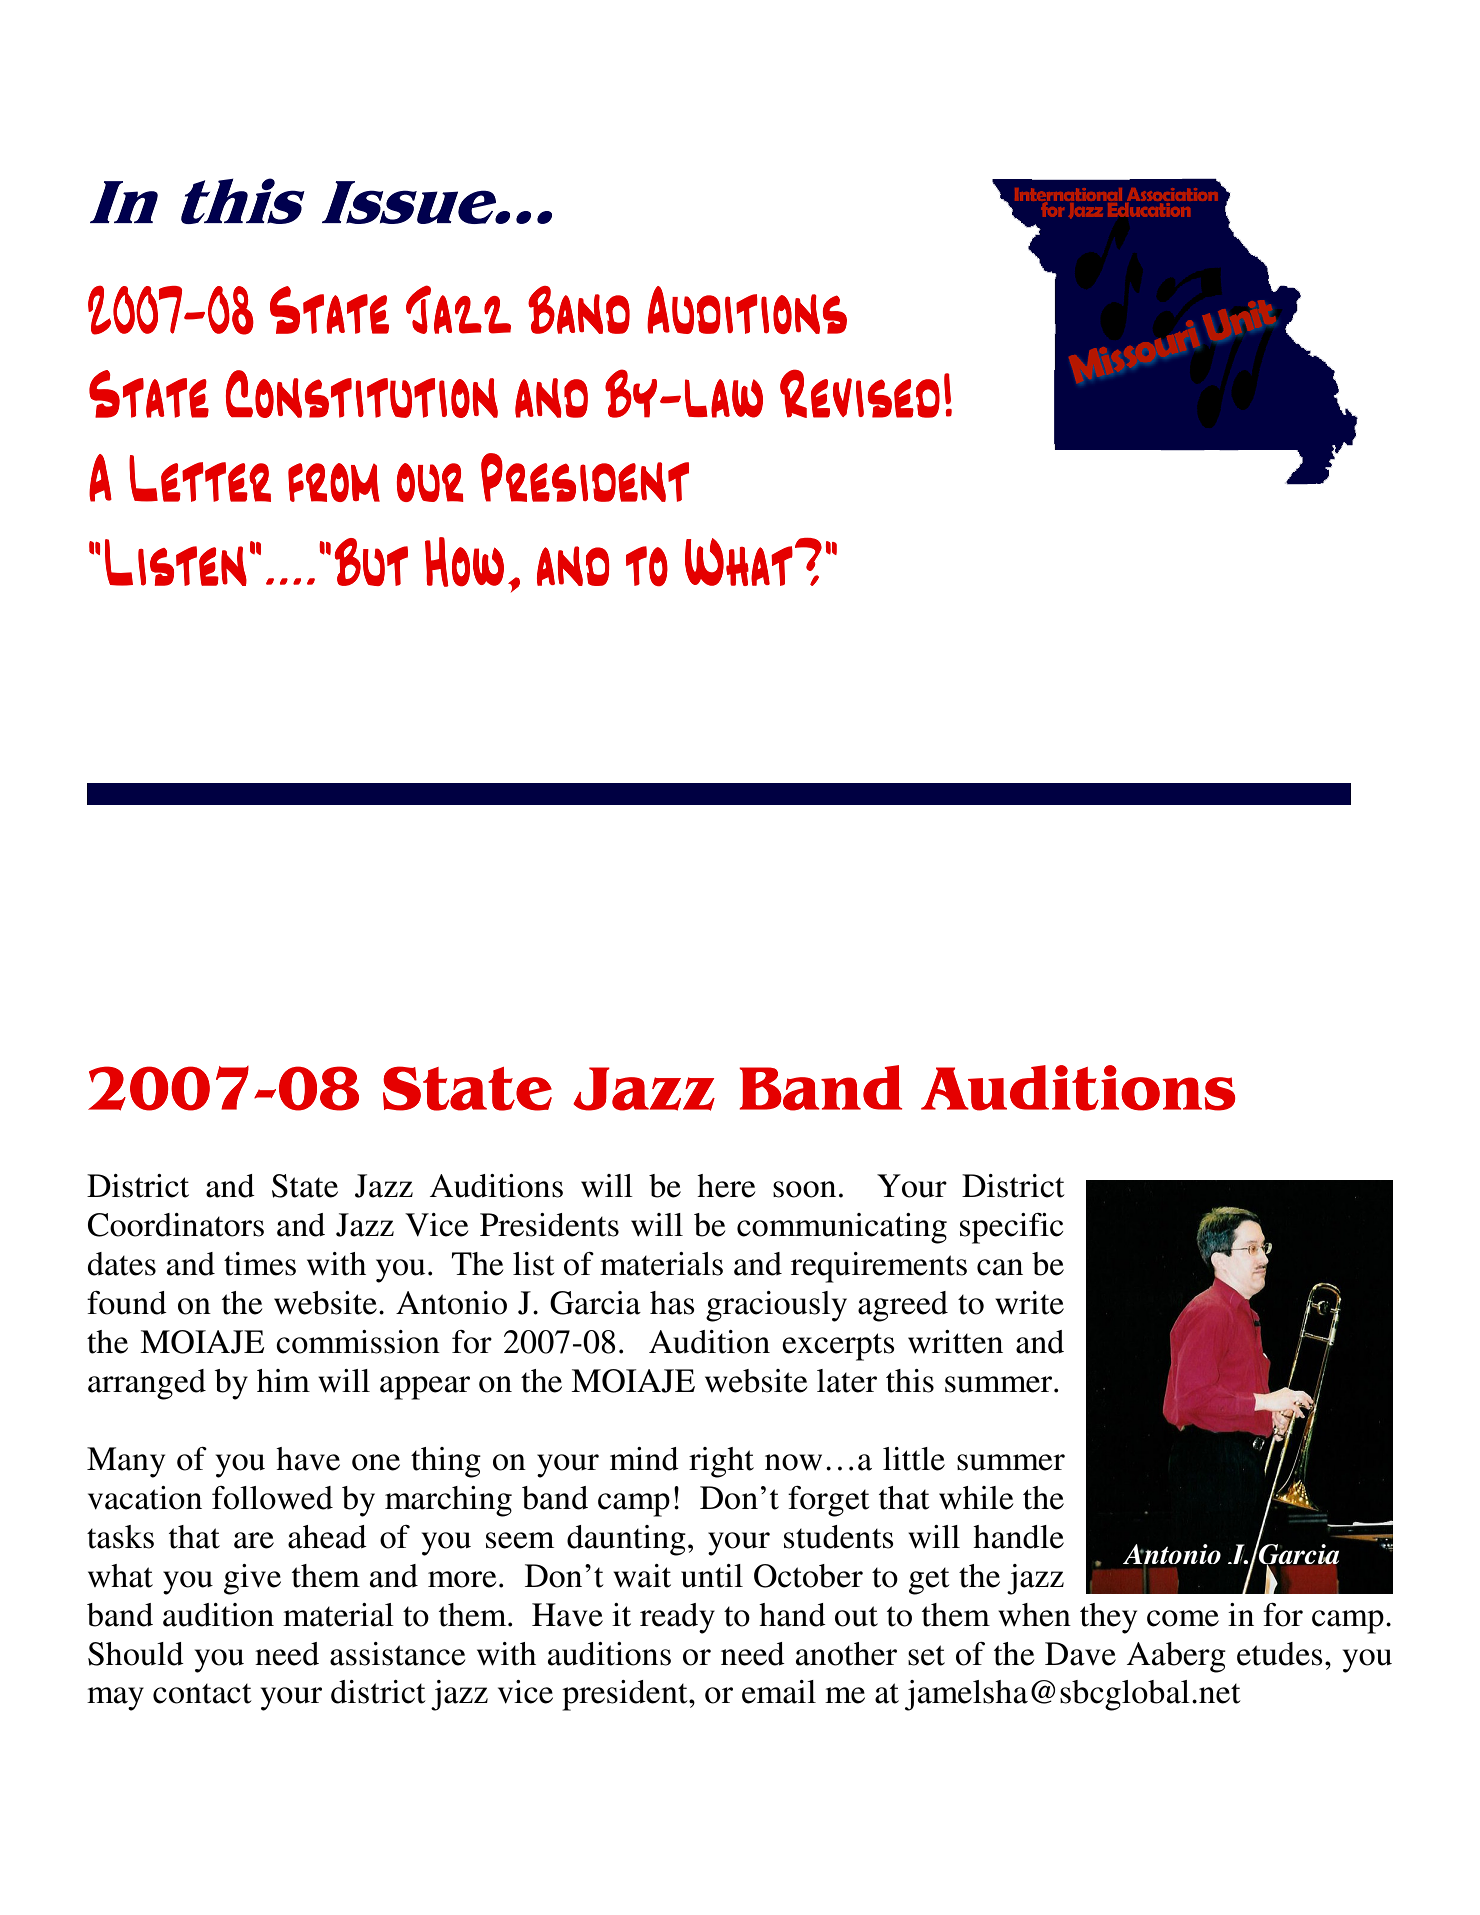 Image resolution: width=1480 pixels, height=1915 pixels. Describe the element at coordinates (272, 1498) in the document. I see `followed` at that location.
